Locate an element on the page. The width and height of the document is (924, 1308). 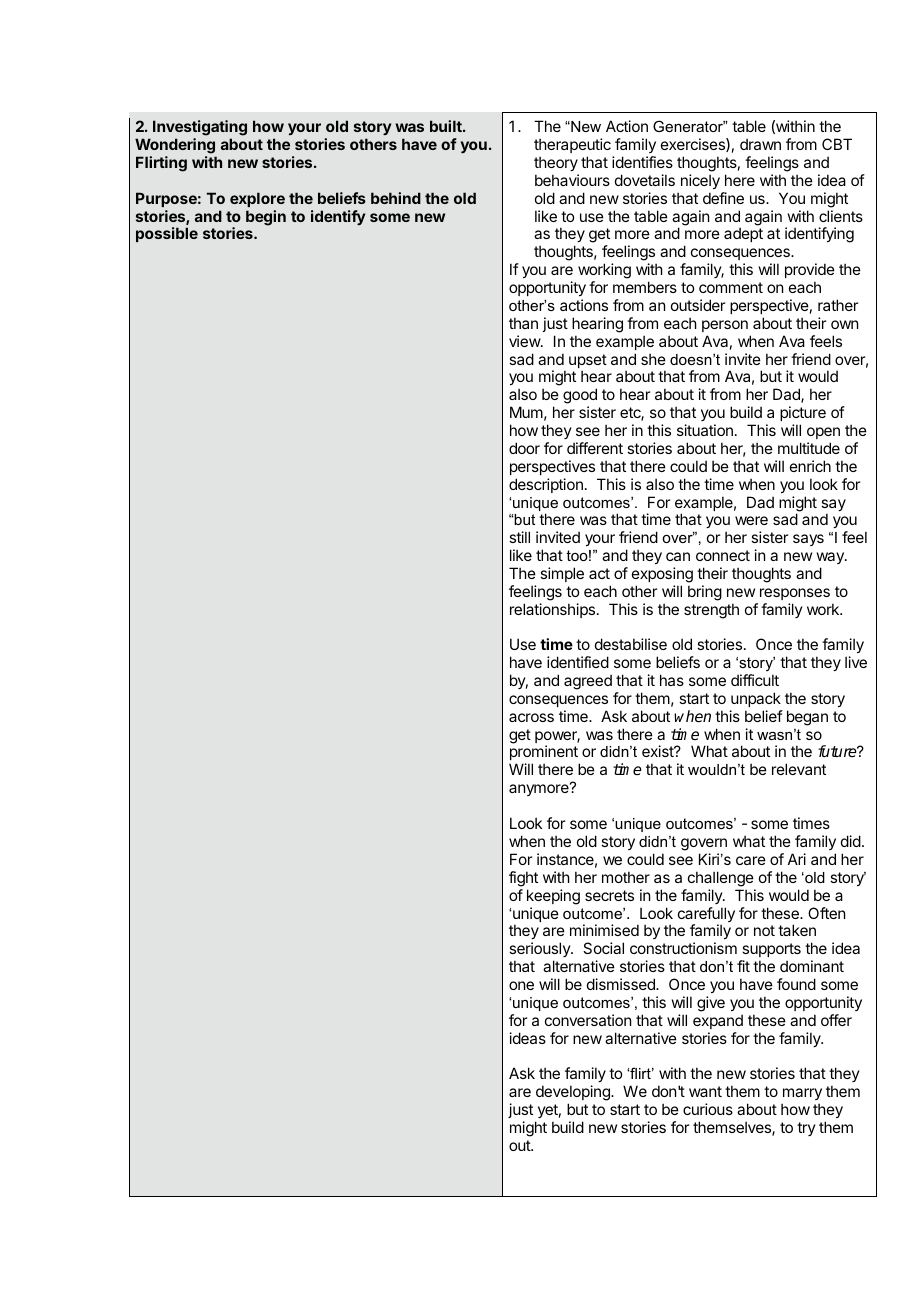
possible is located at coordinates (167, 234).
